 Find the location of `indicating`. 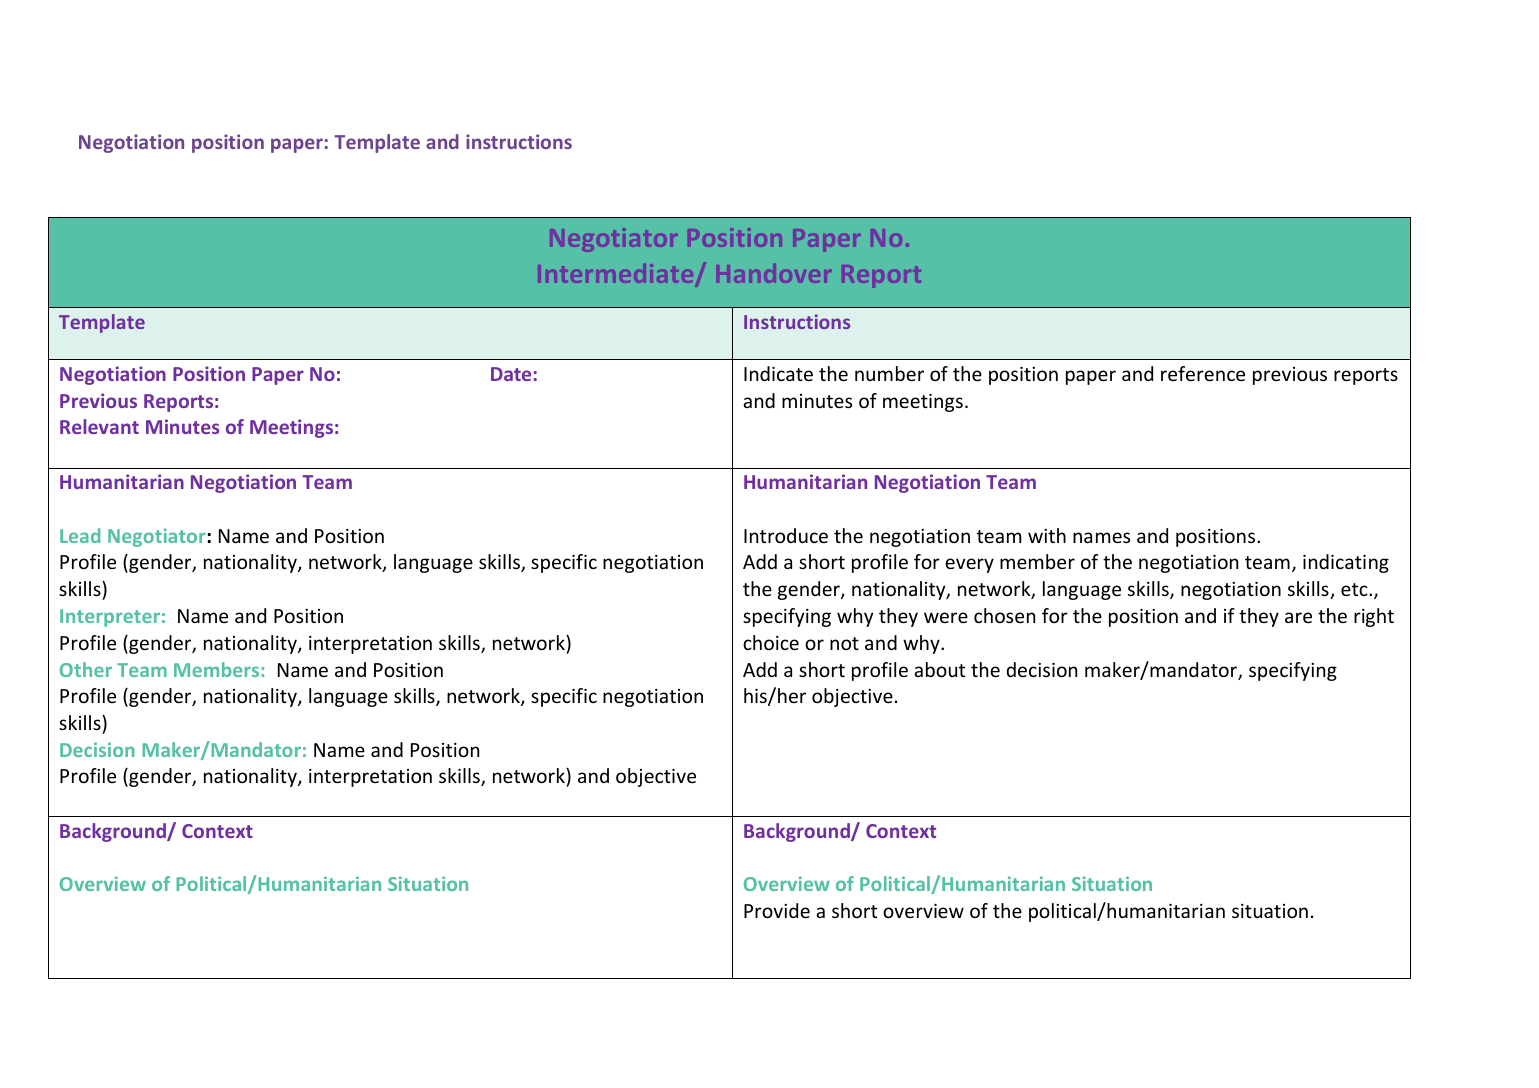

indicating is located at coordinates (1346, 563).
